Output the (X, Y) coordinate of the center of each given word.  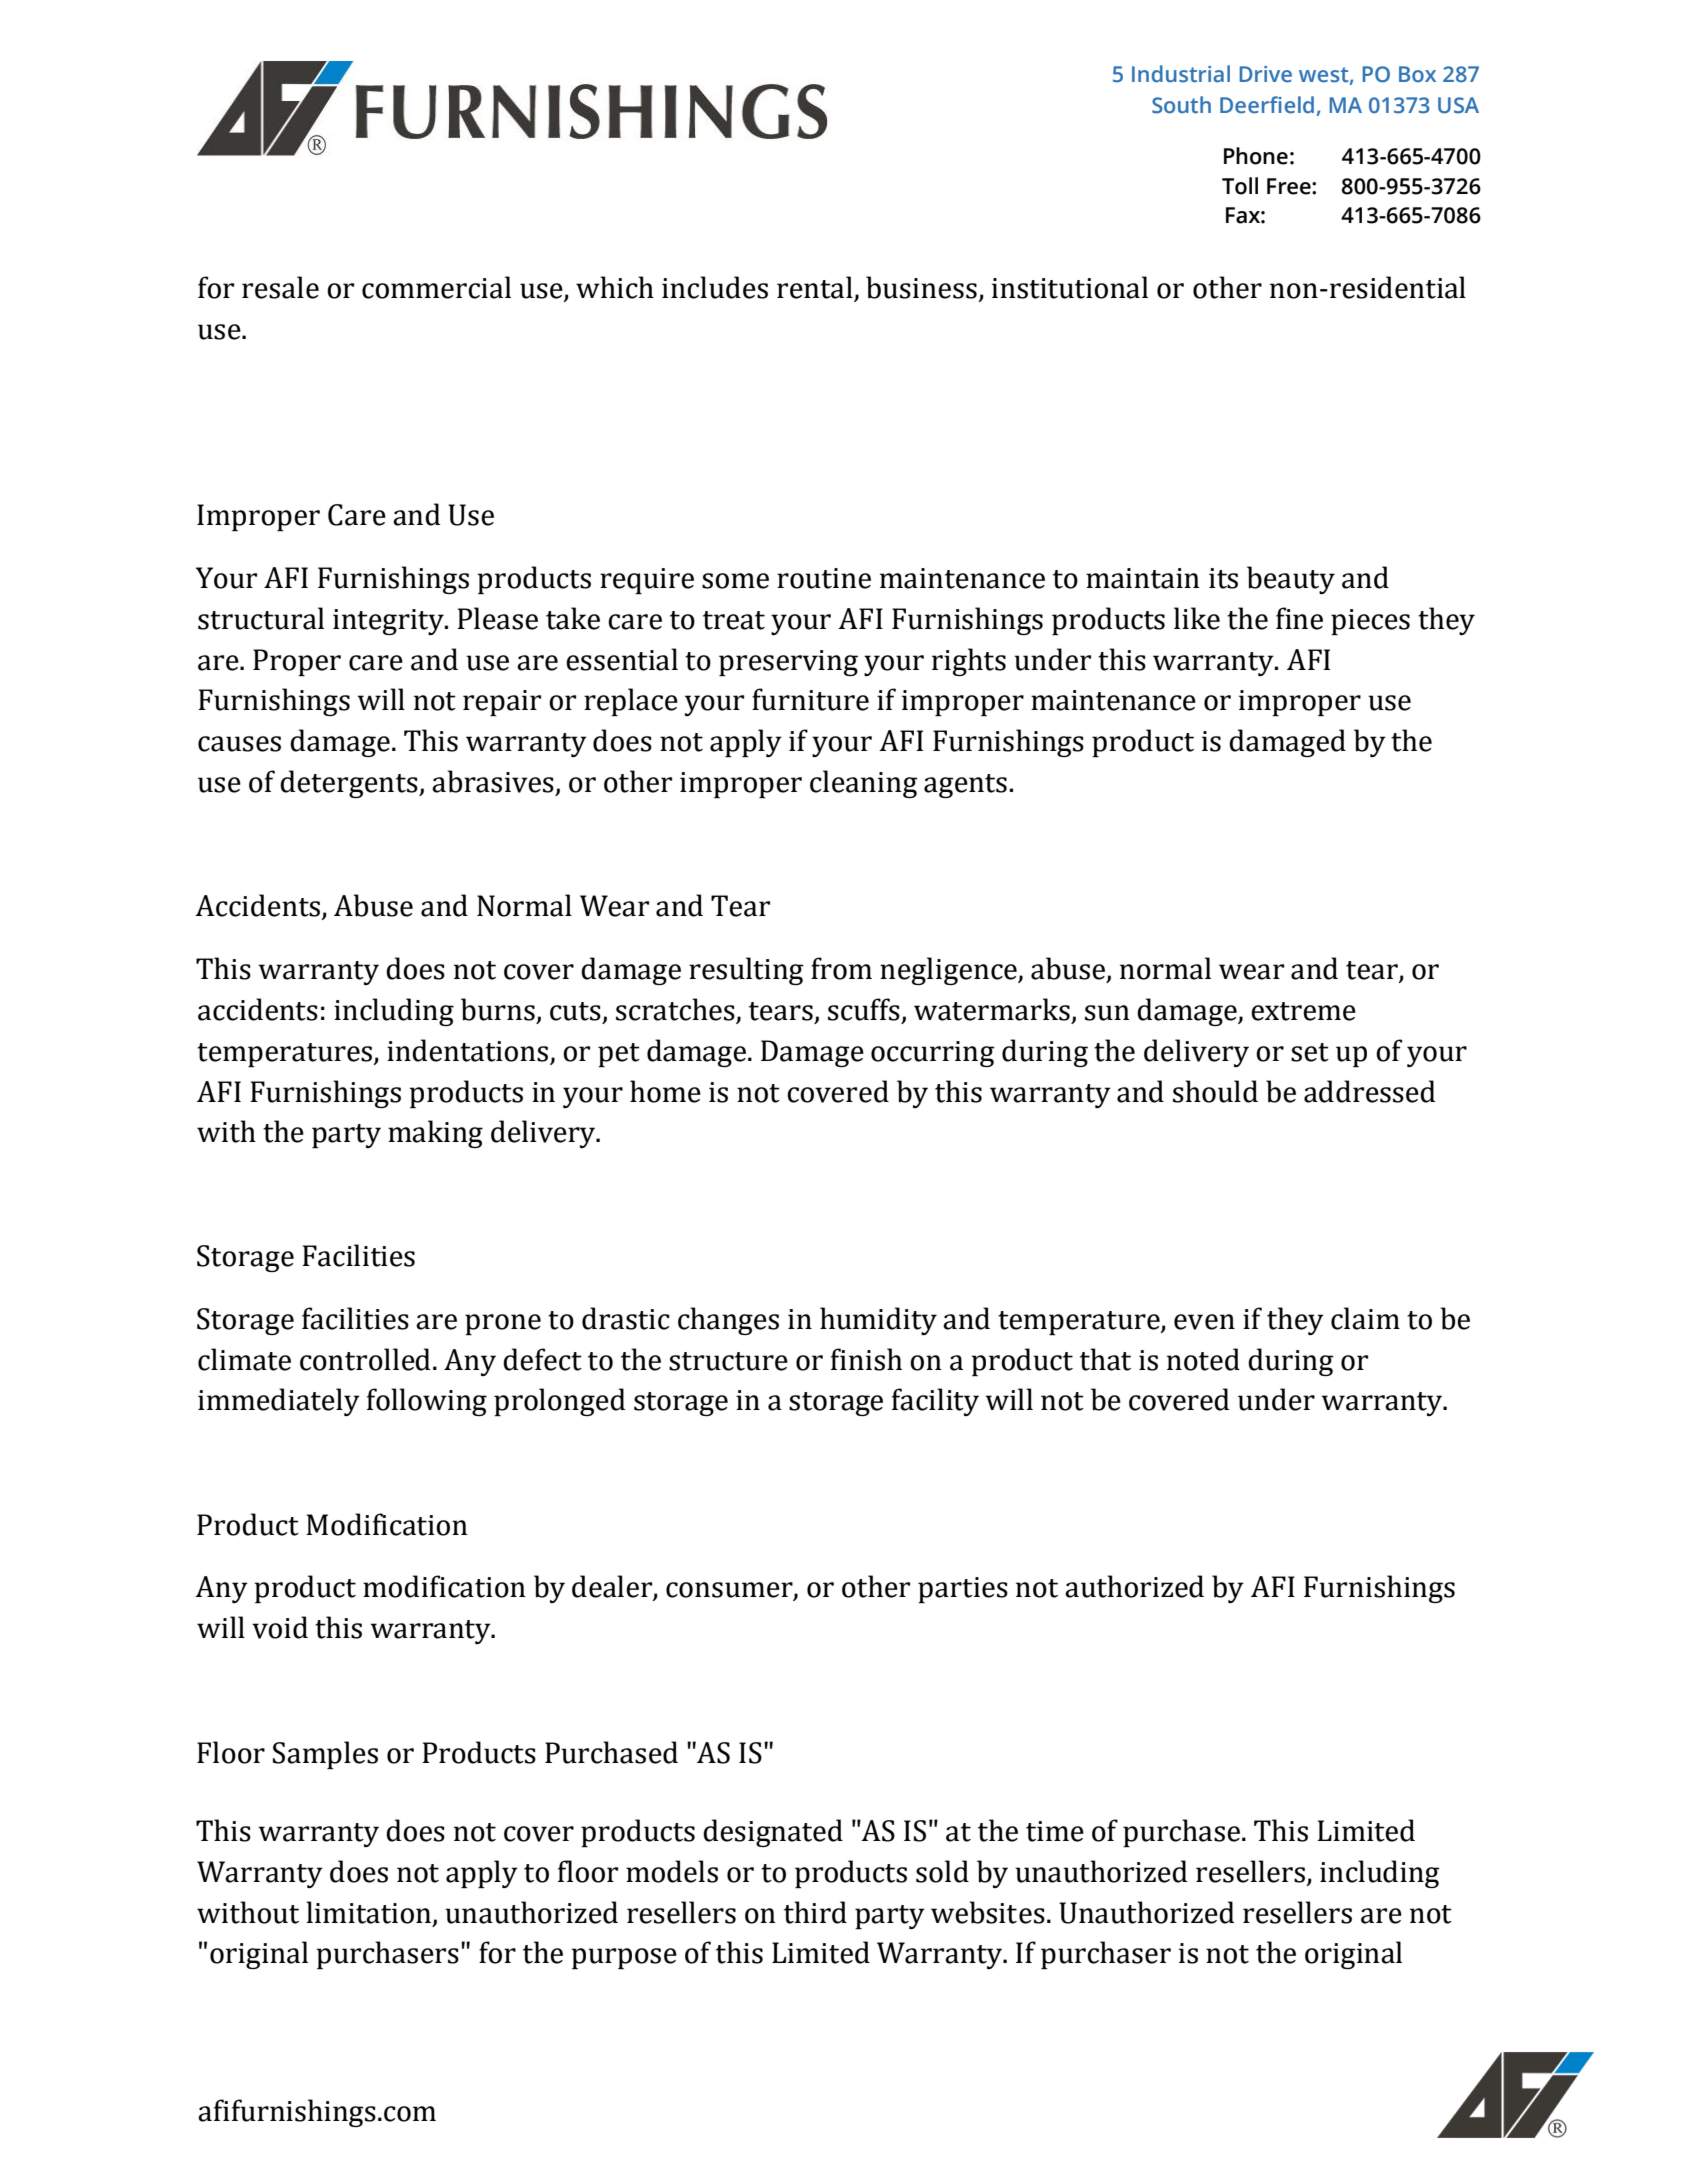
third (815, 1912)
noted (1203, 1359)
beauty (1291, 580)
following (427, 1402)
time (1055, 1831)
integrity (389, 622)
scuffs (864, 1009)
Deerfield (1267, 105)
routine (824, 578)
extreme (1303, 1011)
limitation (368, 1912)
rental (816, 288)
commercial (436, 287)
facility (935, 1402)
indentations (467, 1050)
